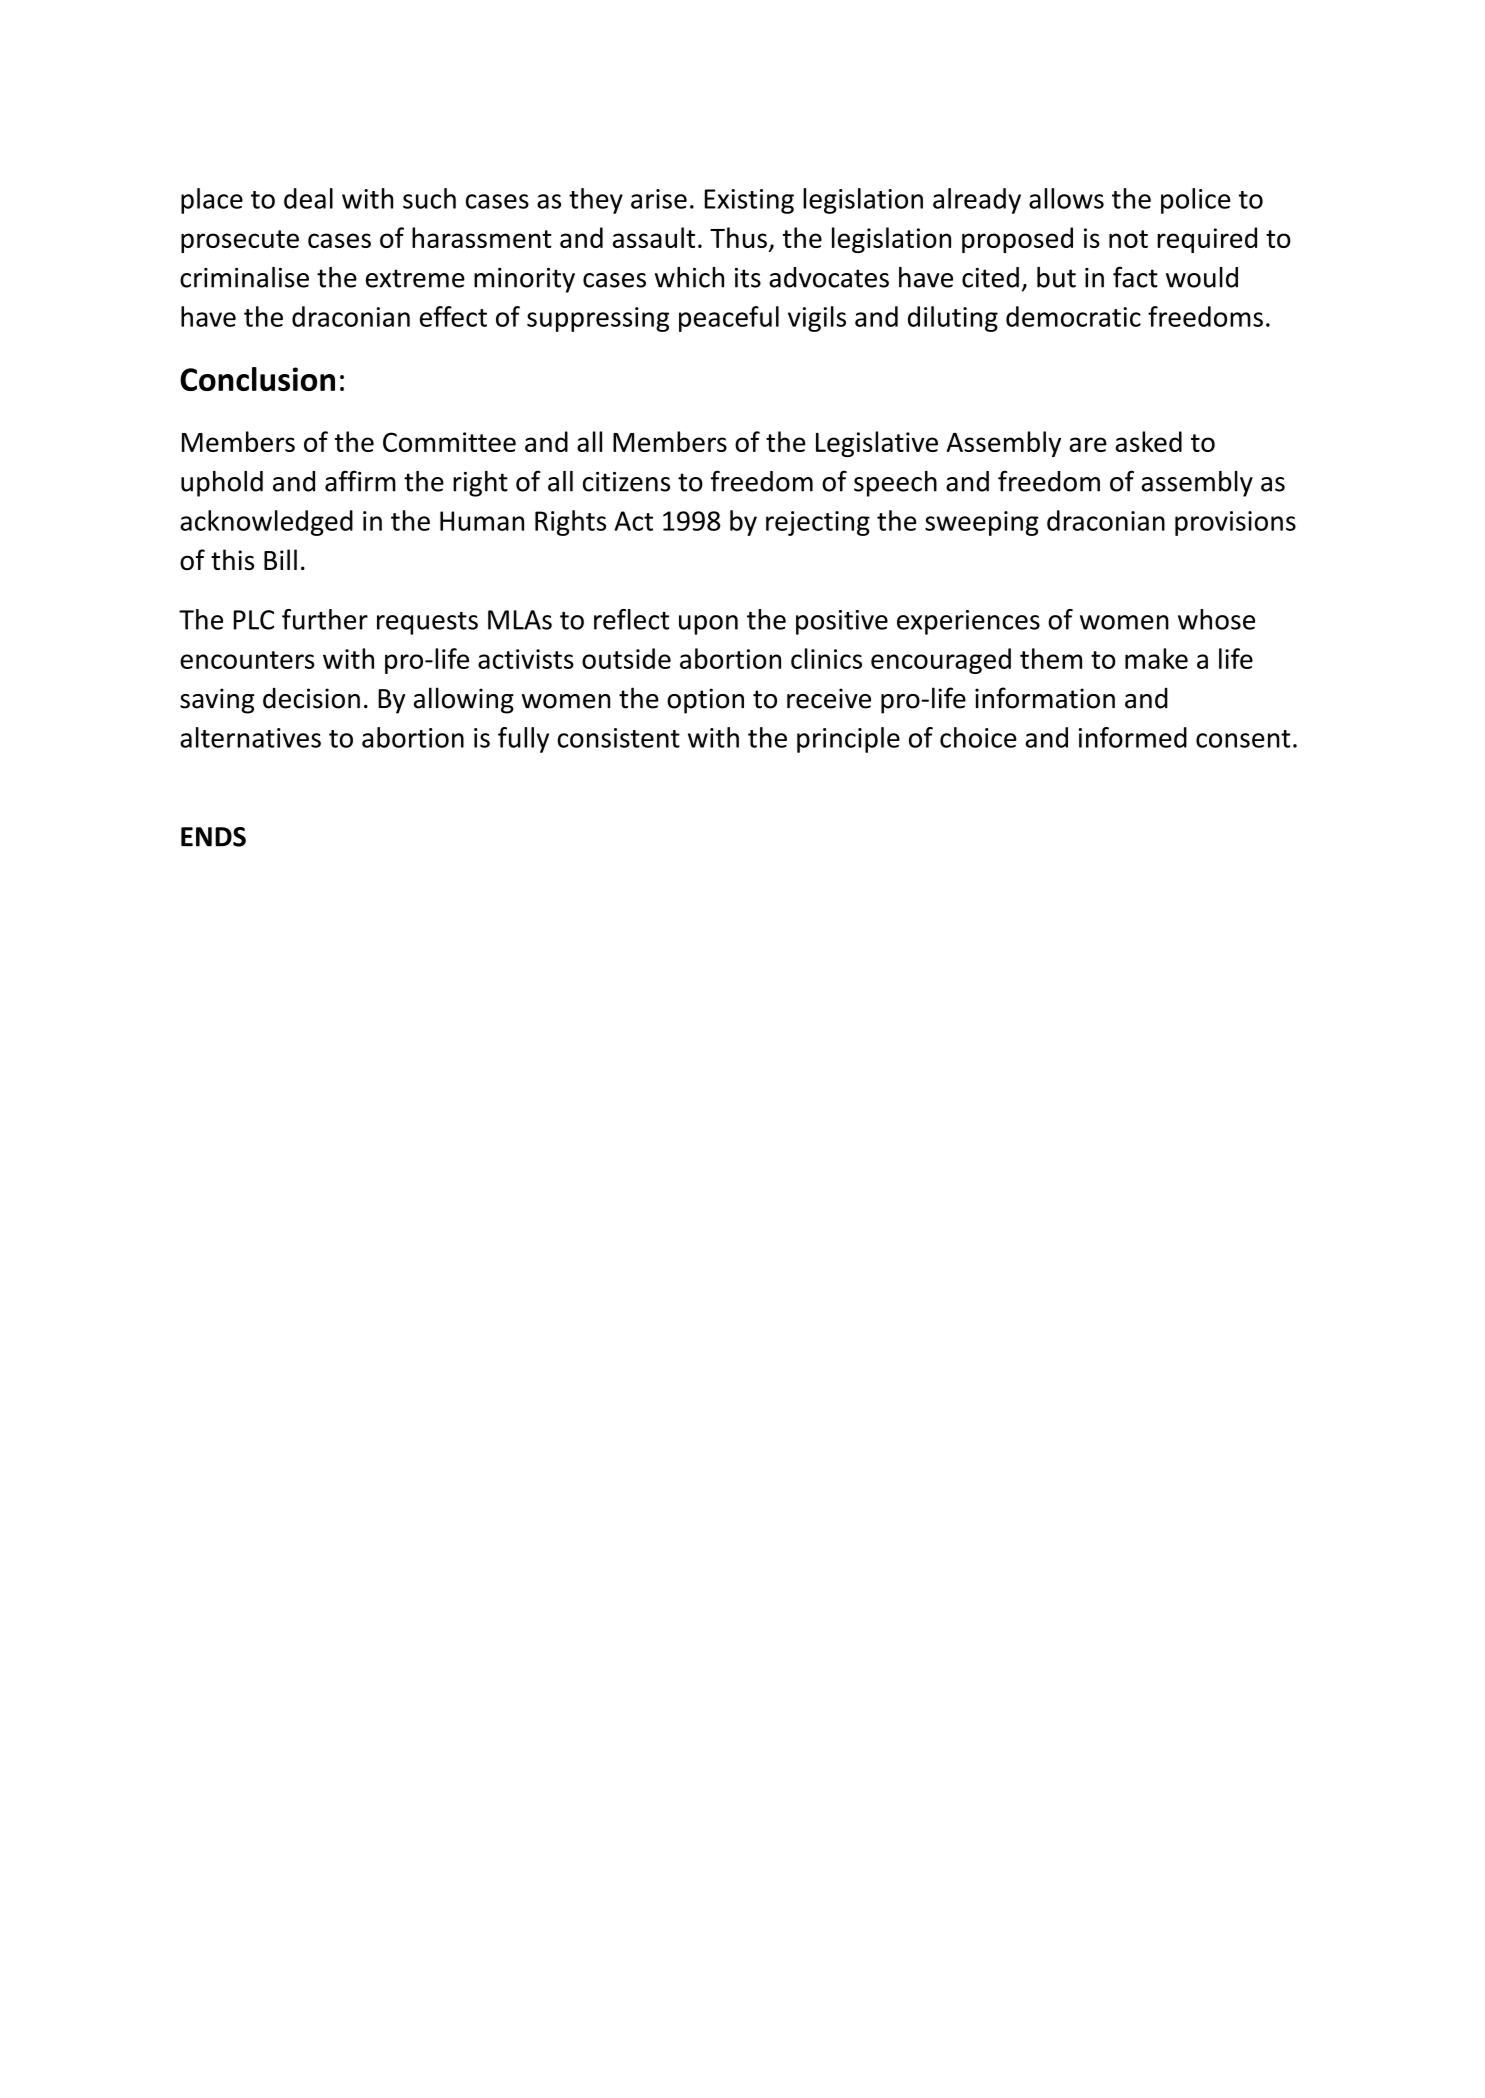 This screenshot has height=2098, width=1485. Describe the element at coordinates (325, 619) in the screenshot. I see `further` at that location.
